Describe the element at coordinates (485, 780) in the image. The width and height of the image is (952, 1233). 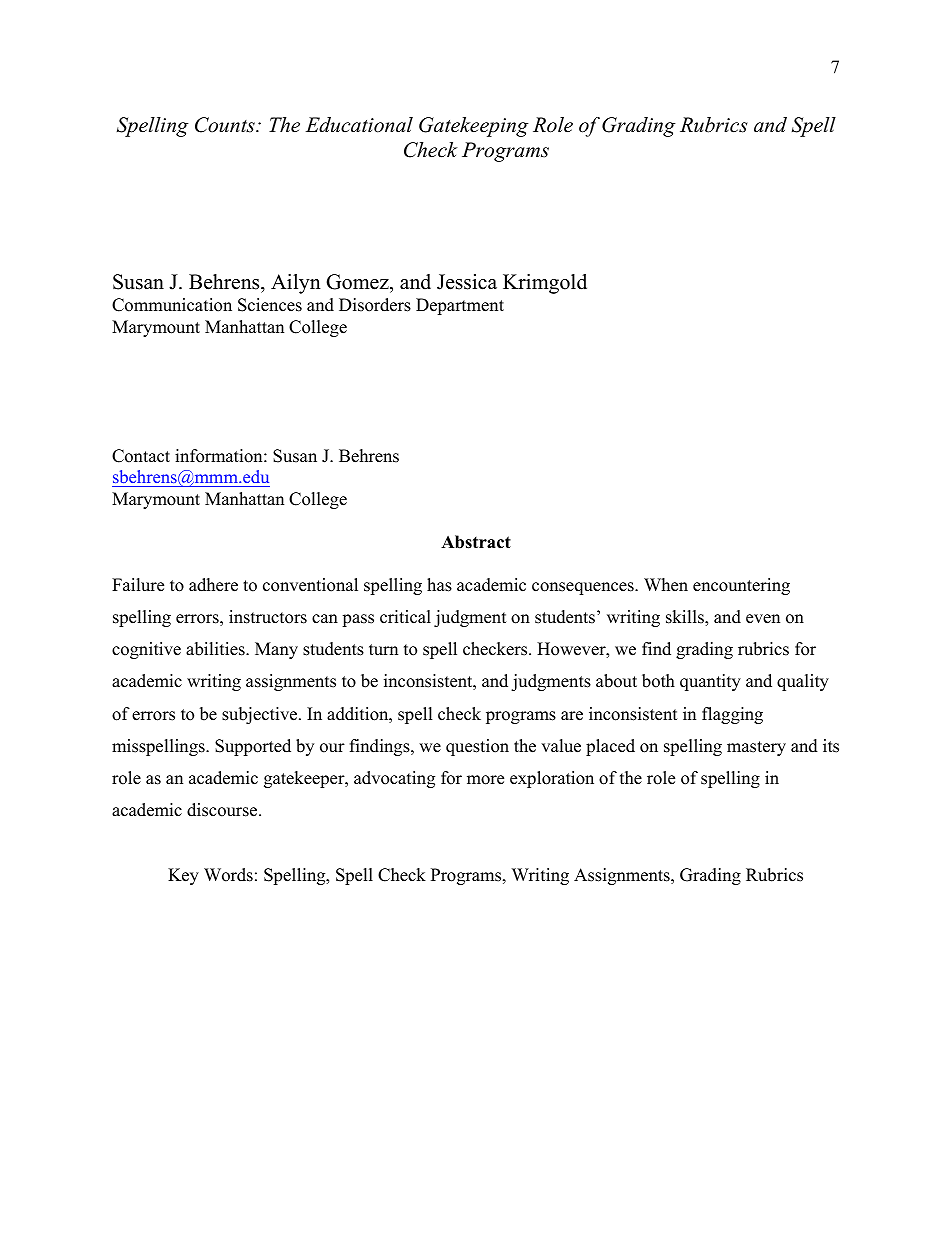
I see `more` at that location.
